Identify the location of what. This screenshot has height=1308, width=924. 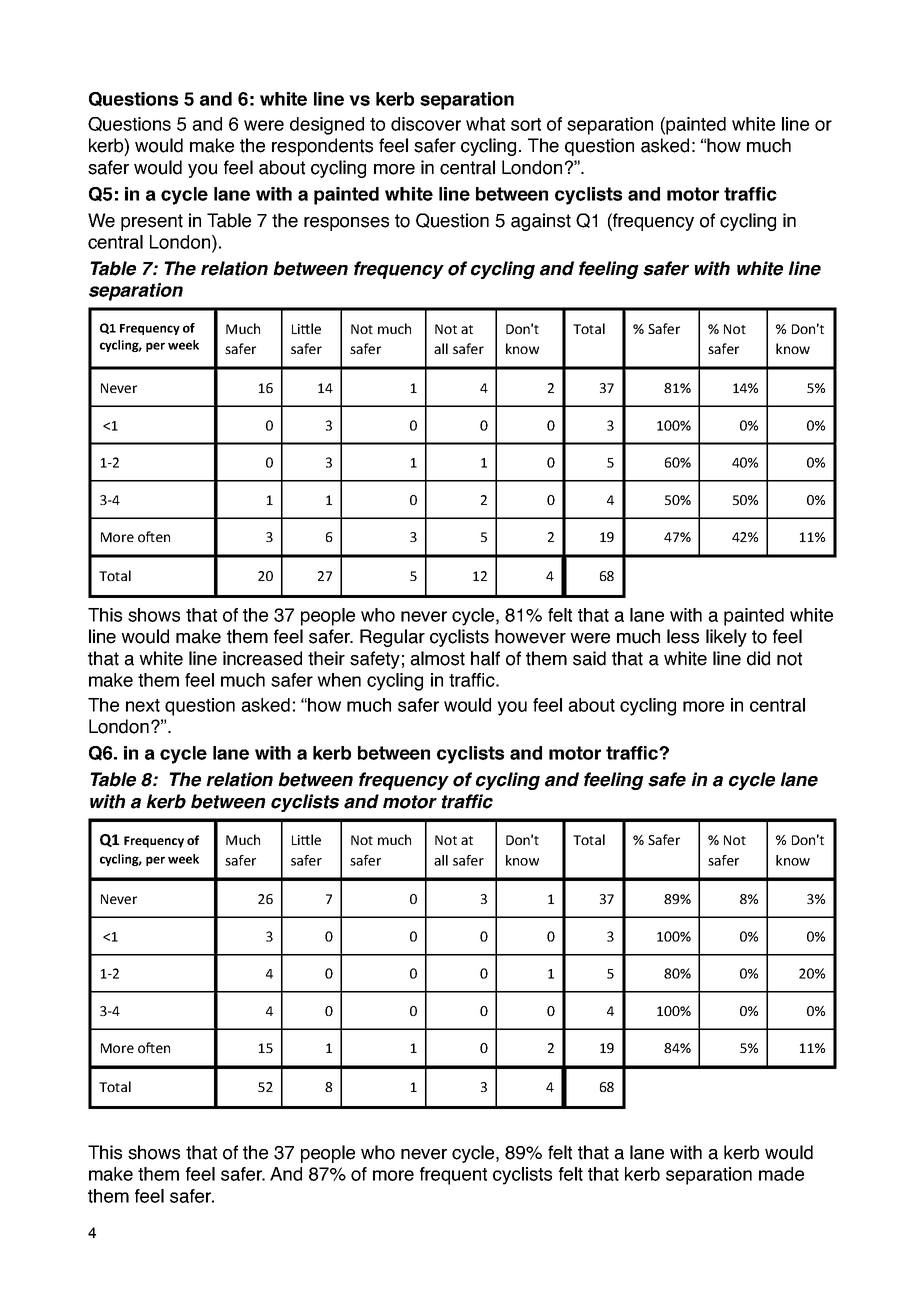
(485, 124).
